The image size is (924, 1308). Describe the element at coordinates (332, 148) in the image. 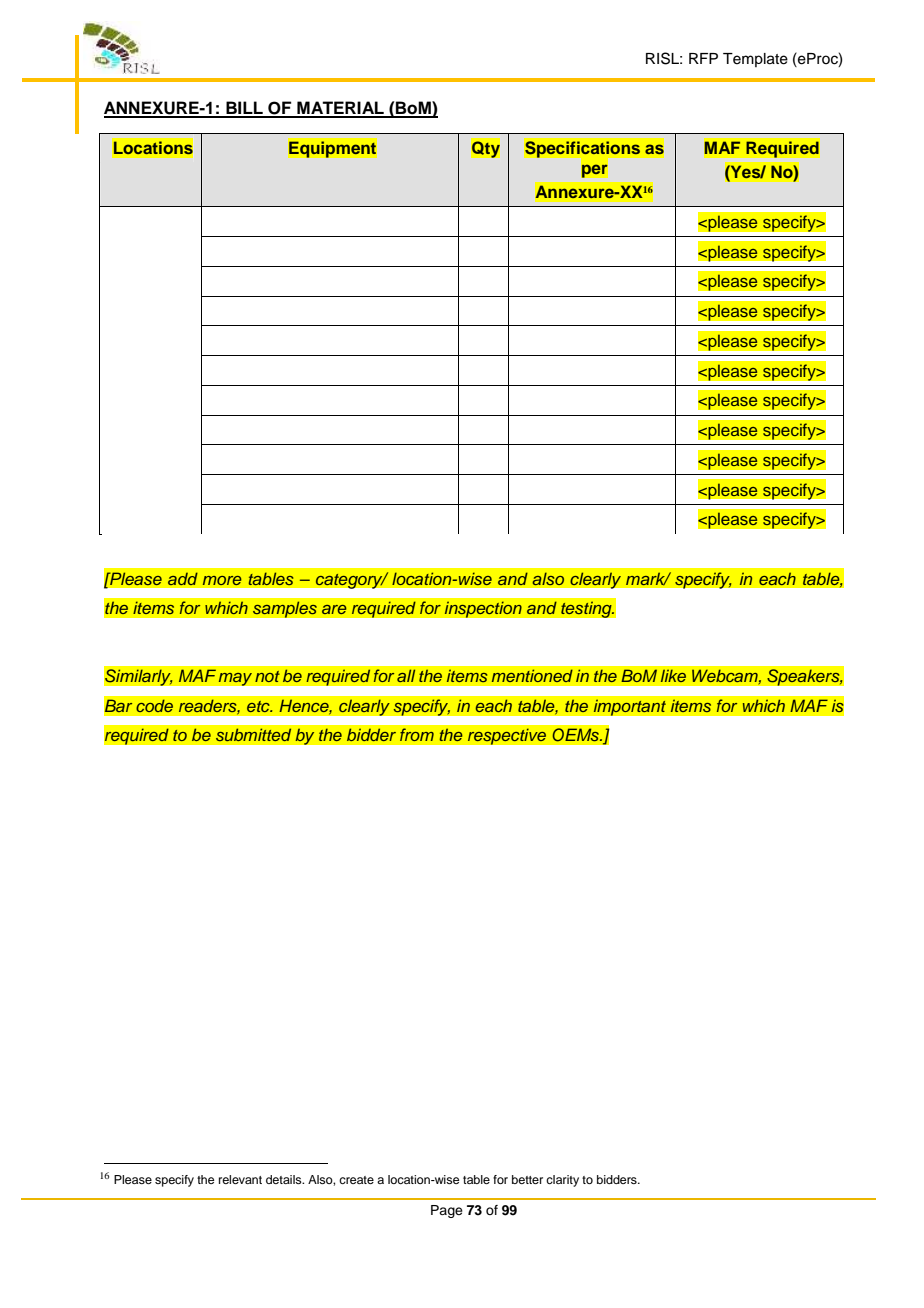

I see `Equipment` at that location.
